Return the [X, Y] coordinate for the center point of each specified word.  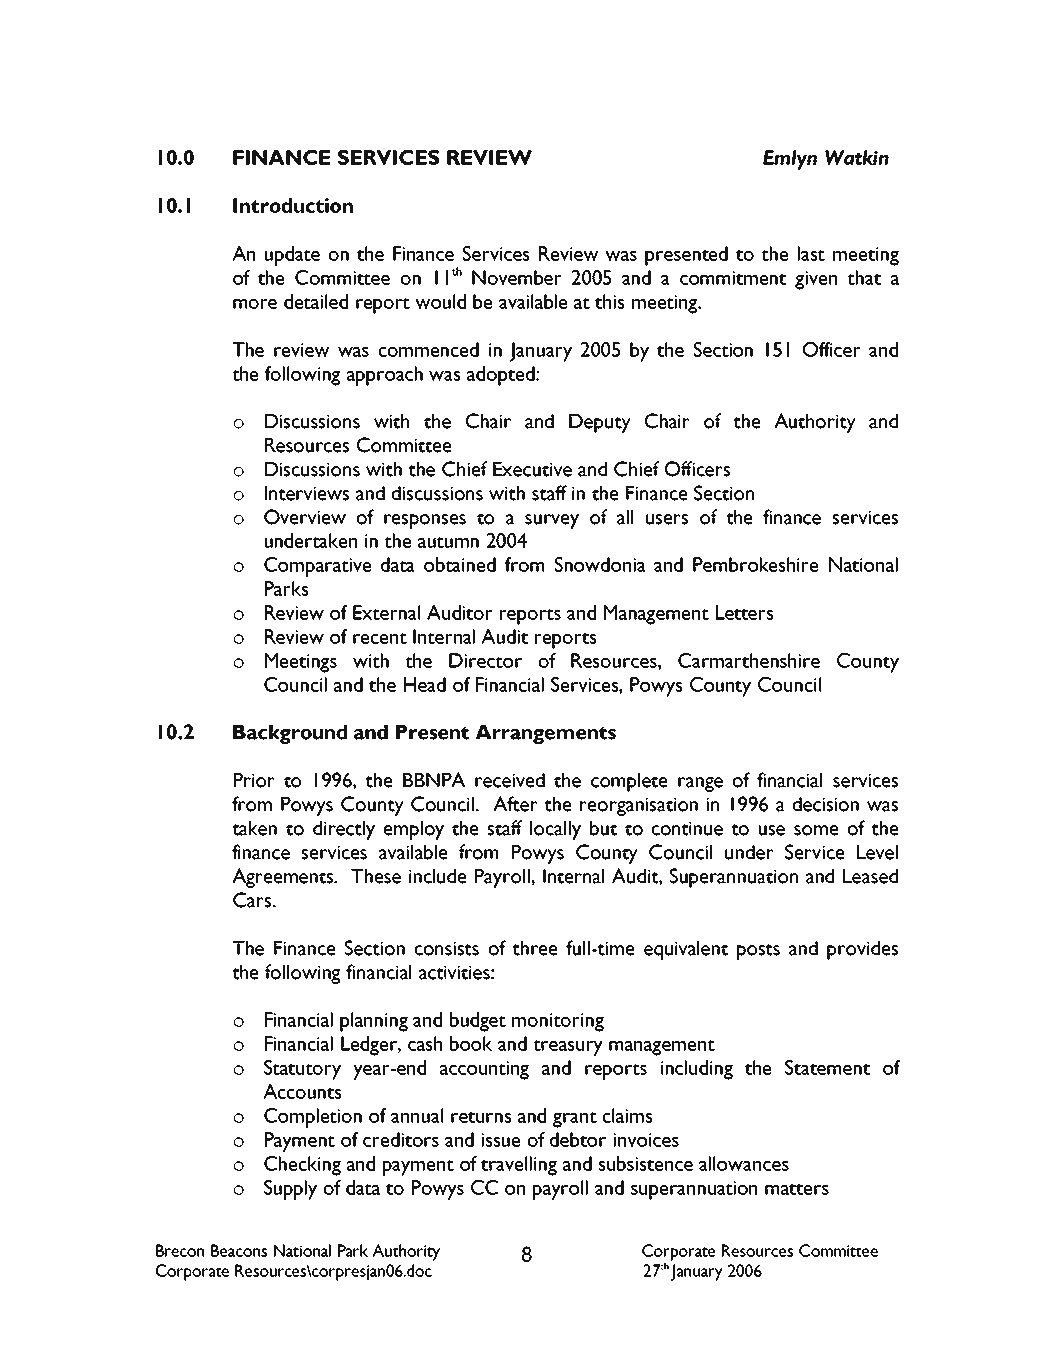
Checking [302, 1166]
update [292, 256]
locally [555, 830]
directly [344, 830]
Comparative [317, 567]
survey [552, 521]
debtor [578, 1139]
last [811, 253]
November [517, 277]
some [816, 830]
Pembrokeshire [755, 564]
